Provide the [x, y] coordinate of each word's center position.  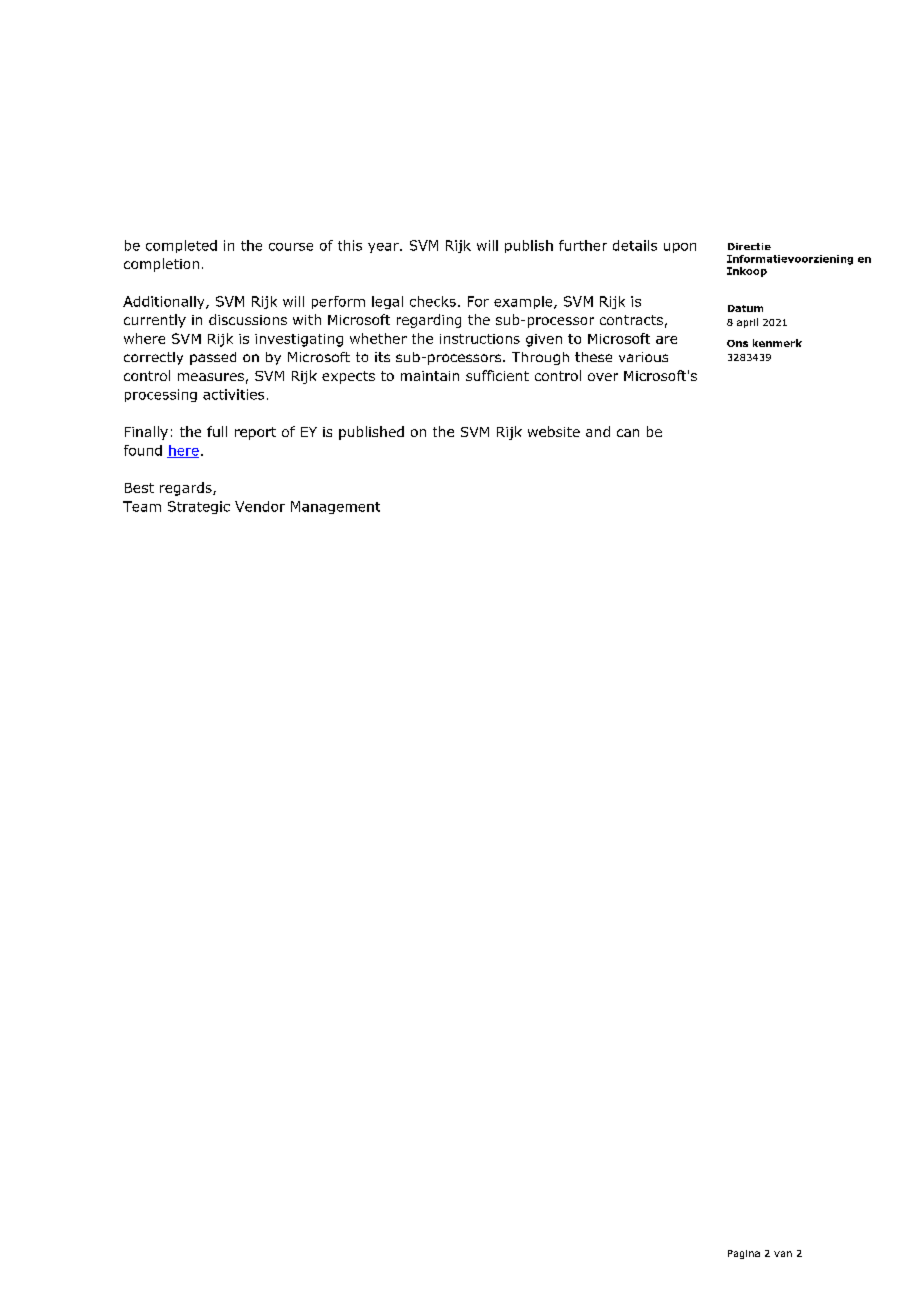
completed [181, 246]
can [628, 433]
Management [335, 507]
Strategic [199, 507]
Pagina [744, 1254]
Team [142, 506]
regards [187, 489]
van [783, 1254]
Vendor [260, 506]
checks [433, 301]
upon [680, 248]
